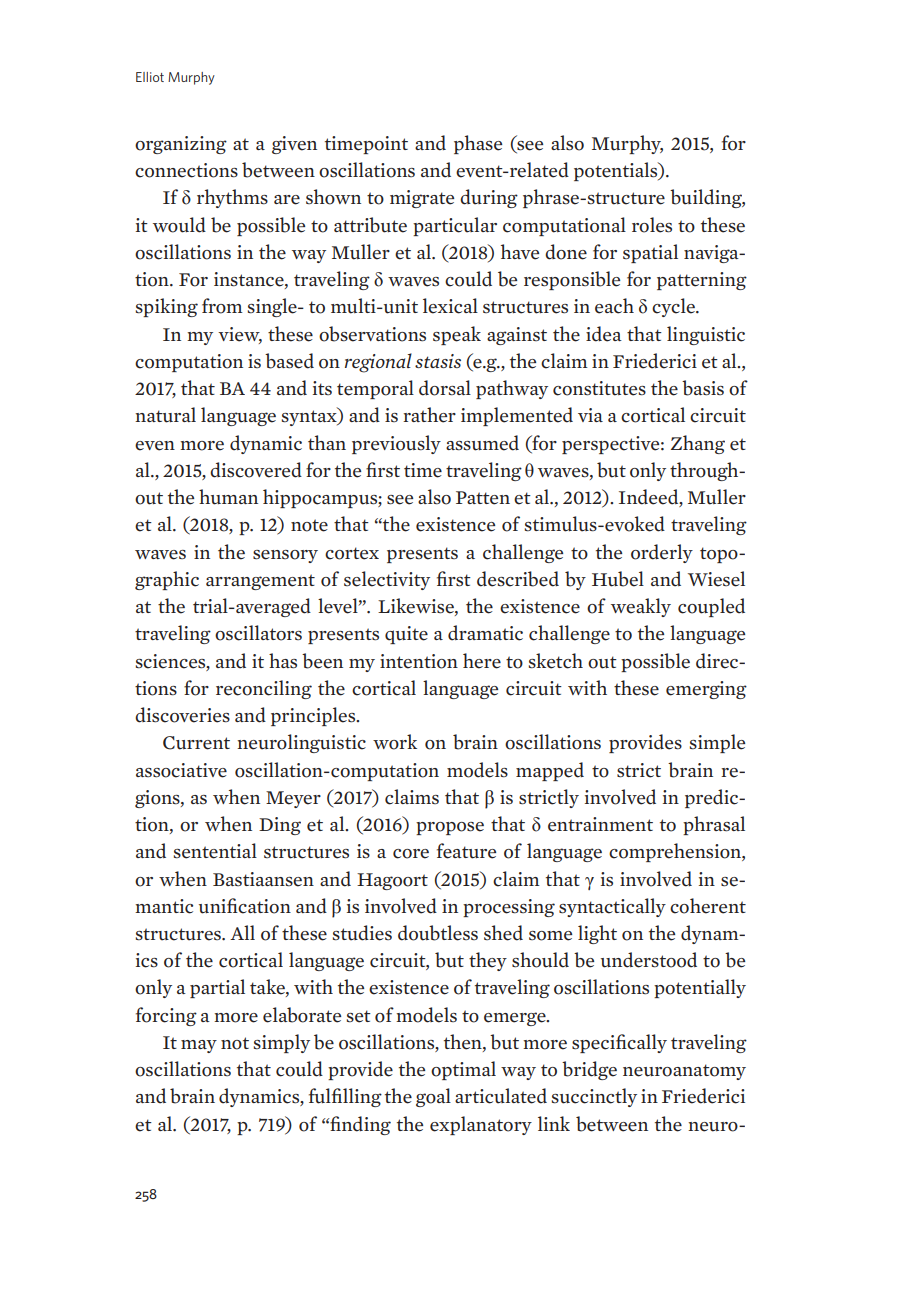 This page has width=924, height=1308. Describe the element at coordinates (433, 1097) in the page. I see `goal` at that location.
